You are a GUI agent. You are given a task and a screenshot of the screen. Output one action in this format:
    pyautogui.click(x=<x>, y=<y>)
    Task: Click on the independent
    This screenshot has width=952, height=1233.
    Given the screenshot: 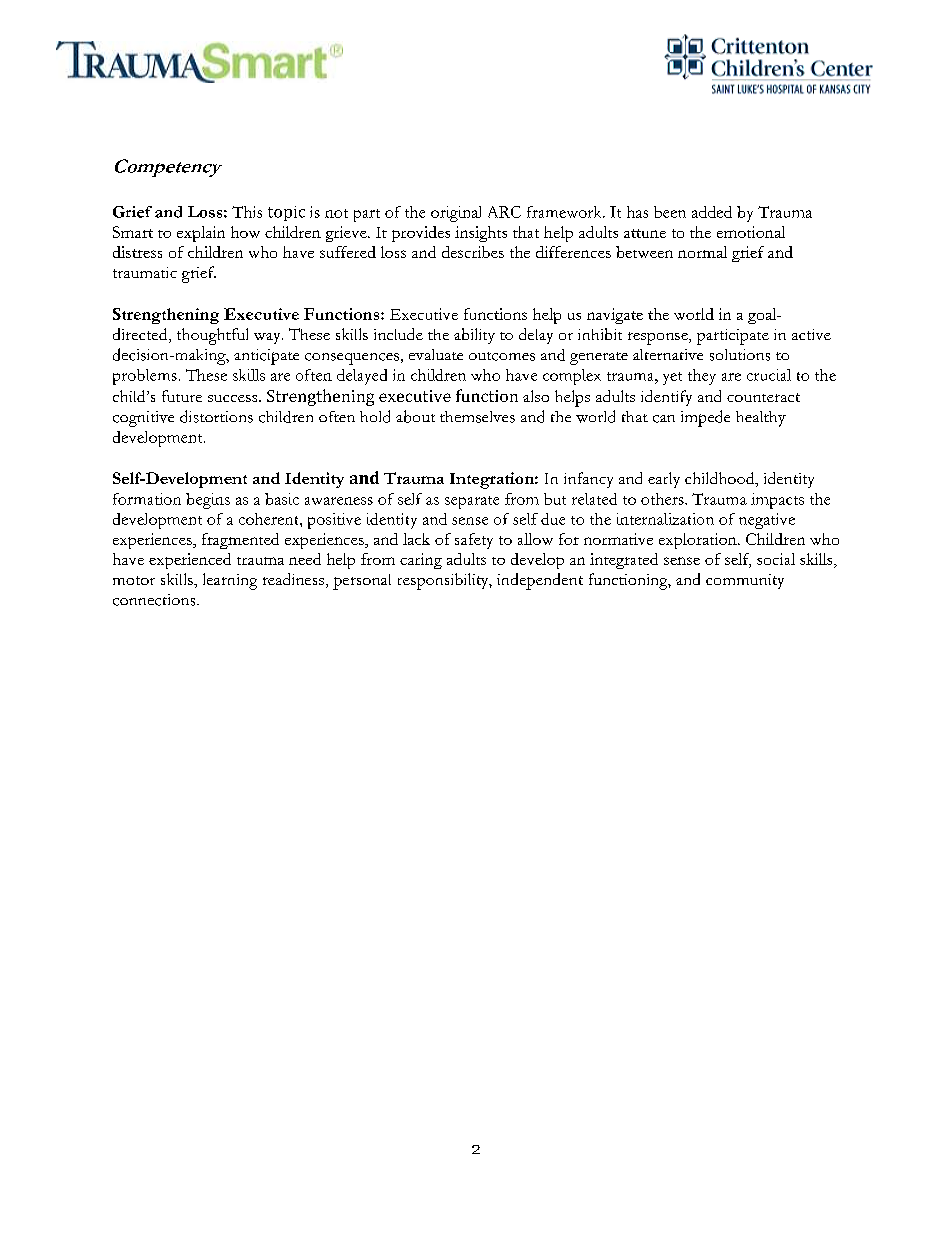 What is the action you would take?
    pyautogui.click(x=540, y=581)
